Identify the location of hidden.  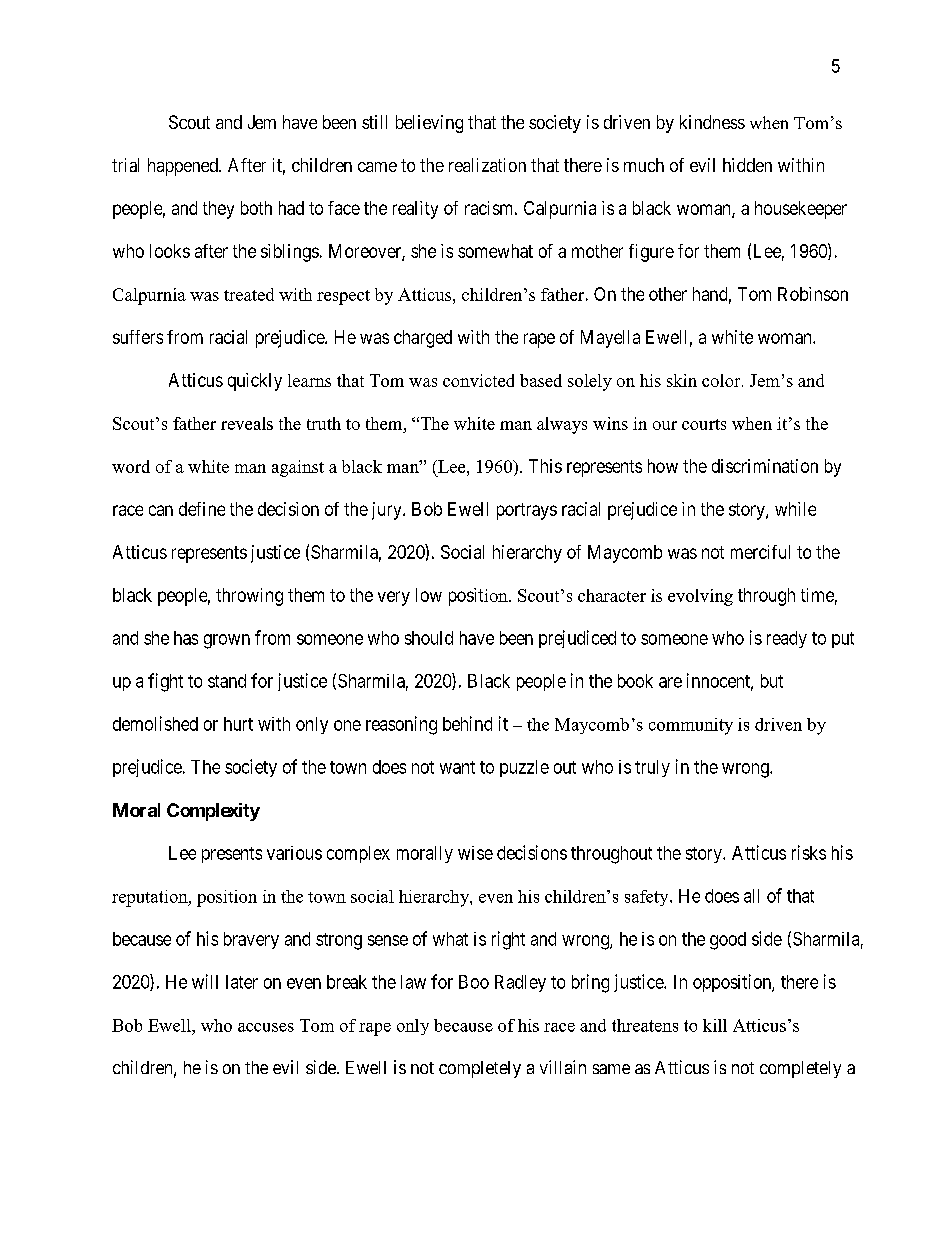
(747, 165).
